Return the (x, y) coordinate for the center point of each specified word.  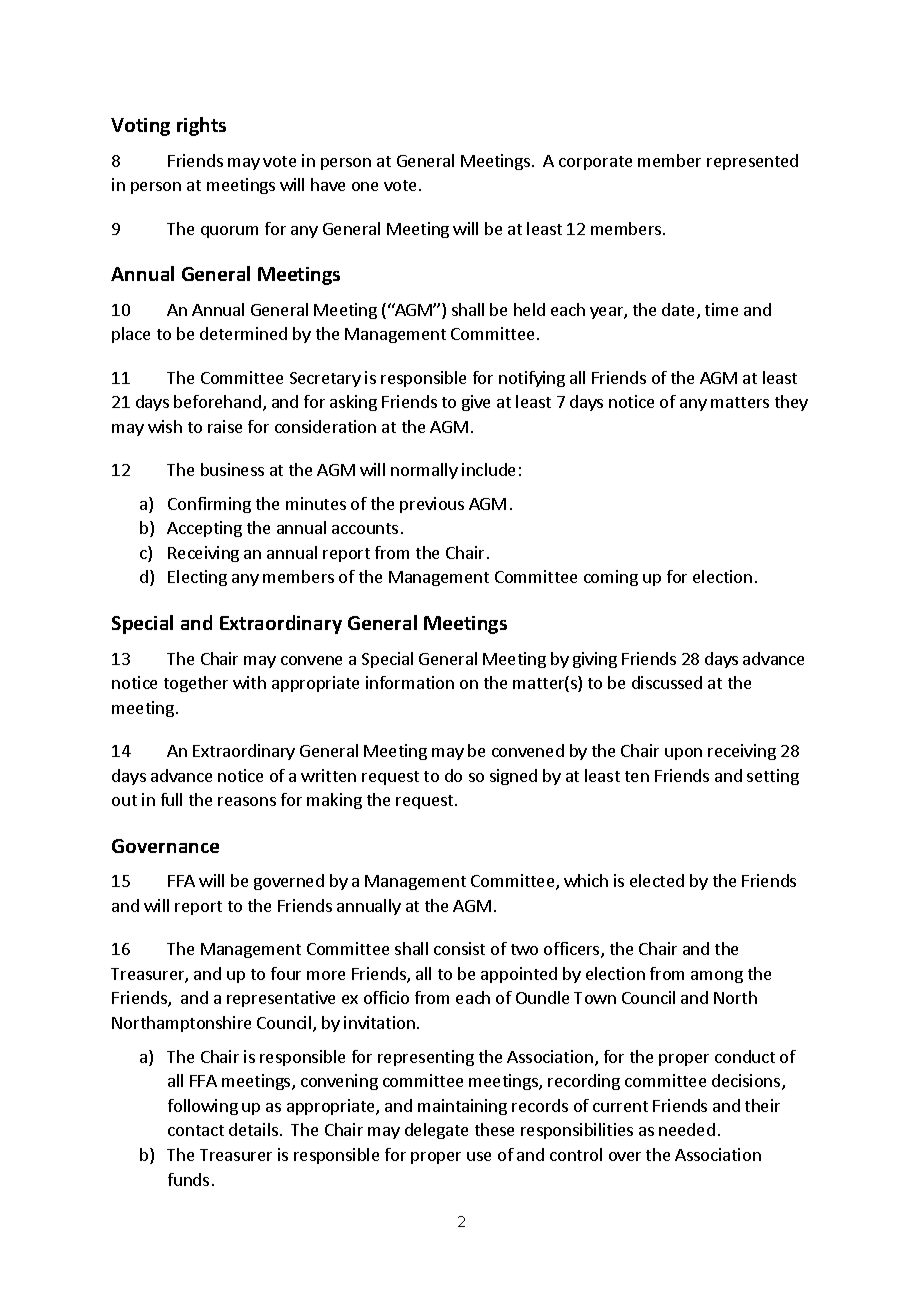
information (410, 682)
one (365, 186)
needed (687, 1129)
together (196, 684)
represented (752, 162)
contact (196, 1130)
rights (201, 126)
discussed (667, 682)
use (479, 1156)
